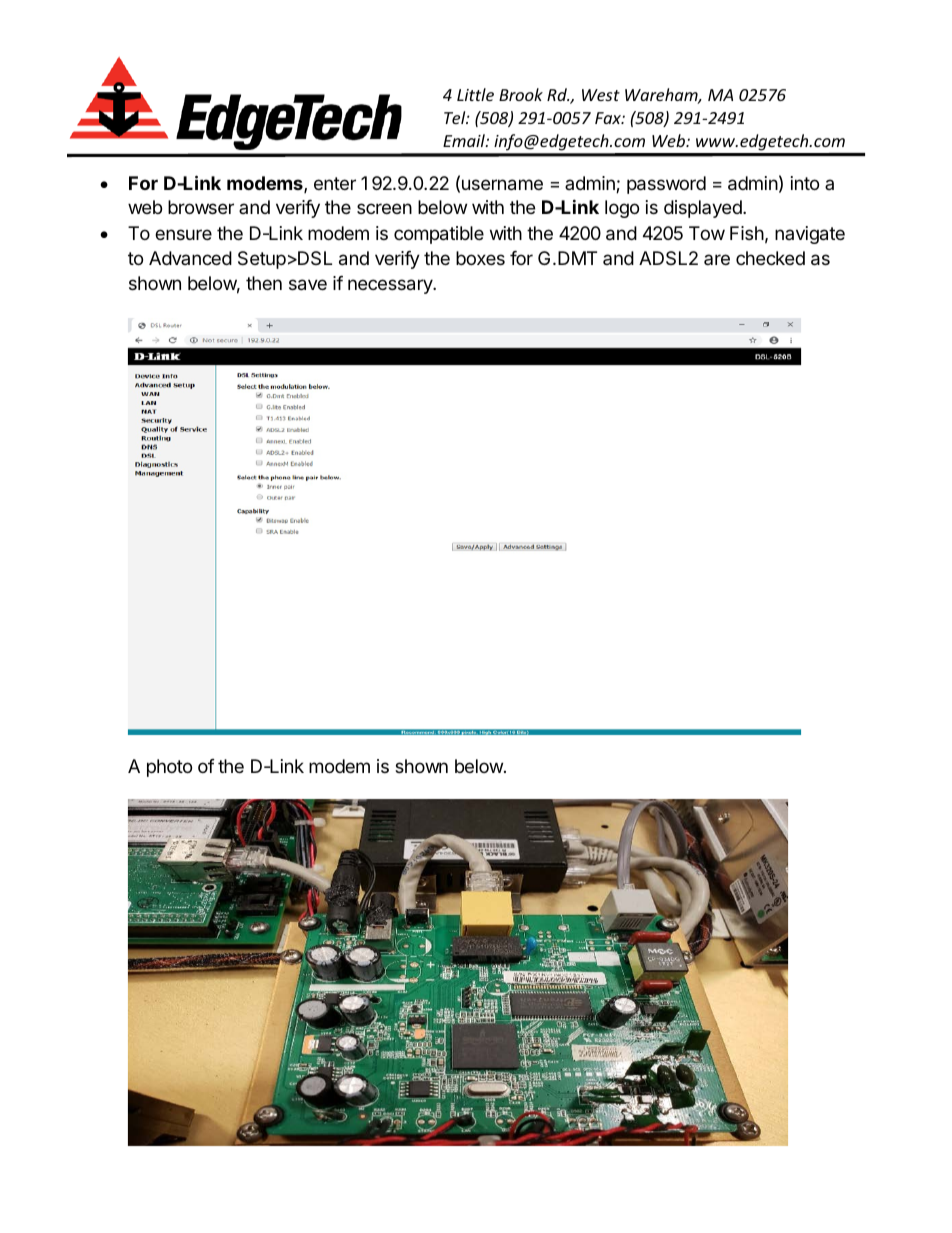 The width and height of the page is (952, 1233). What do you see at coordinates (439, 235) in the page?
I see `compatible` at bounding box center [439, 235].
